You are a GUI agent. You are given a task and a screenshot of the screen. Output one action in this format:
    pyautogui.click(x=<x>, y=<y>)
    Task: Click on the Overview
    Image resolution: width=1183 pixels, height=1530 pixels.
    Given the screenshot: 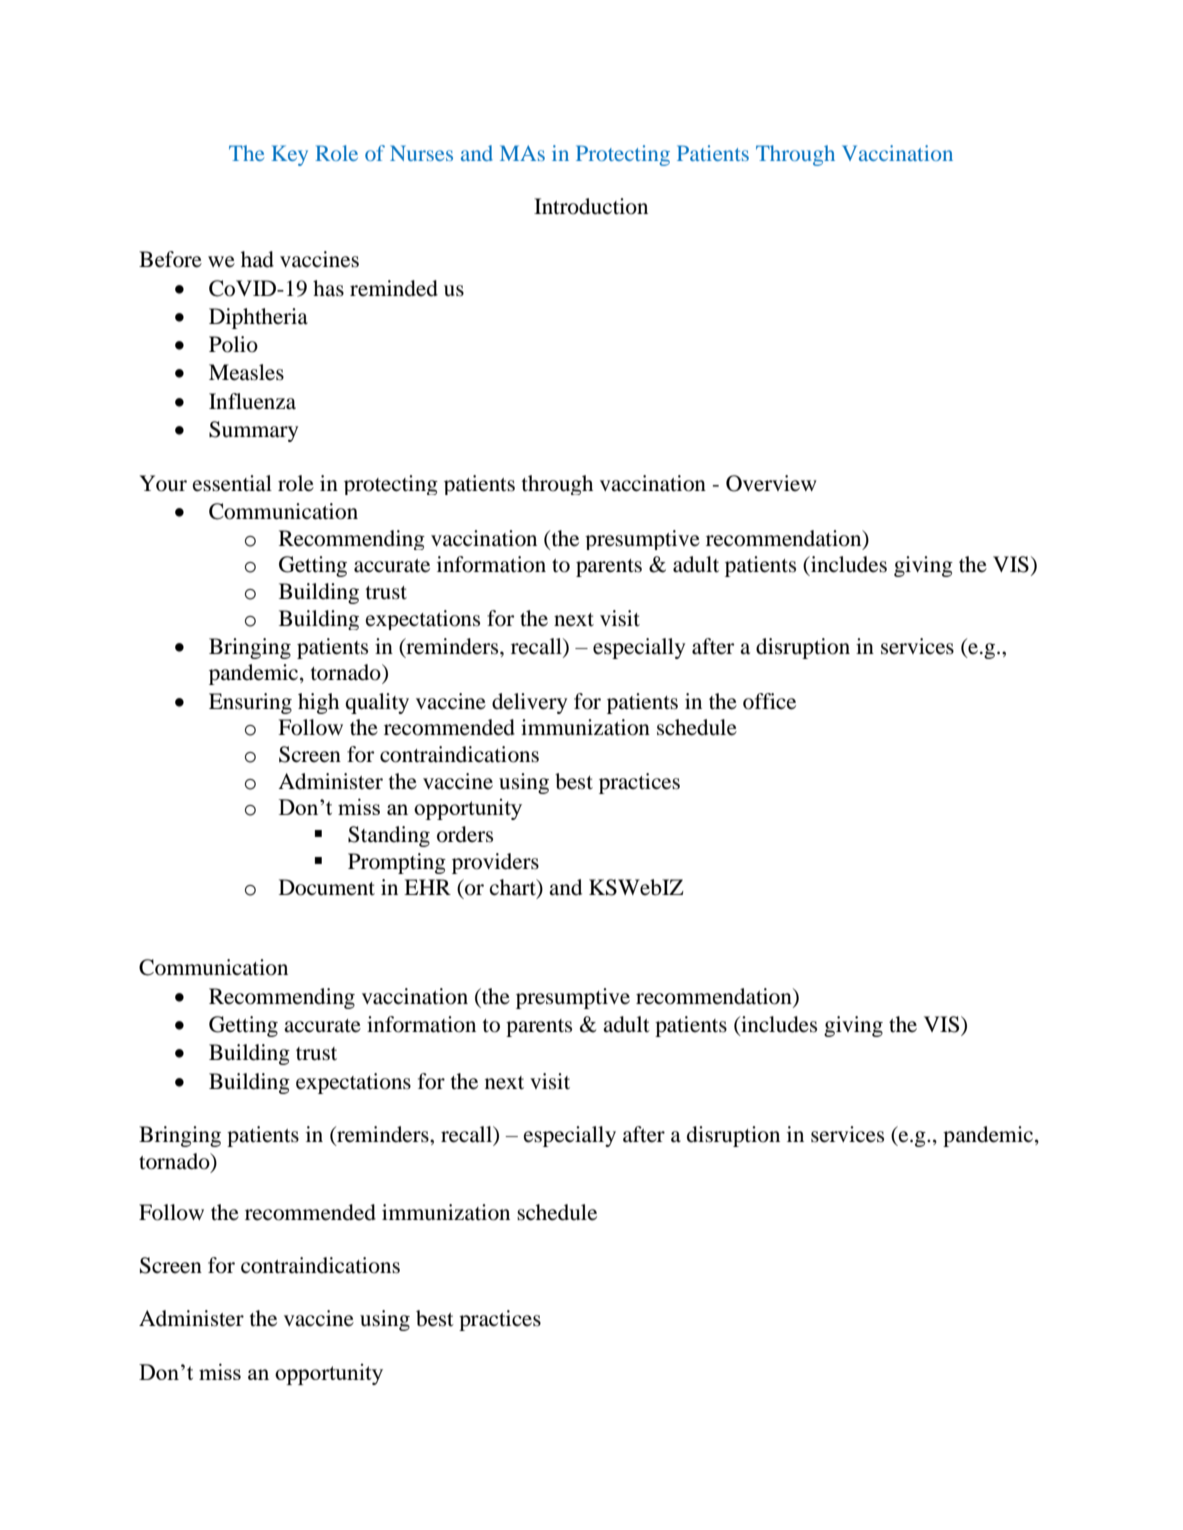 What is the action you would take?
    pyautogui.click(x=771, y=483)
